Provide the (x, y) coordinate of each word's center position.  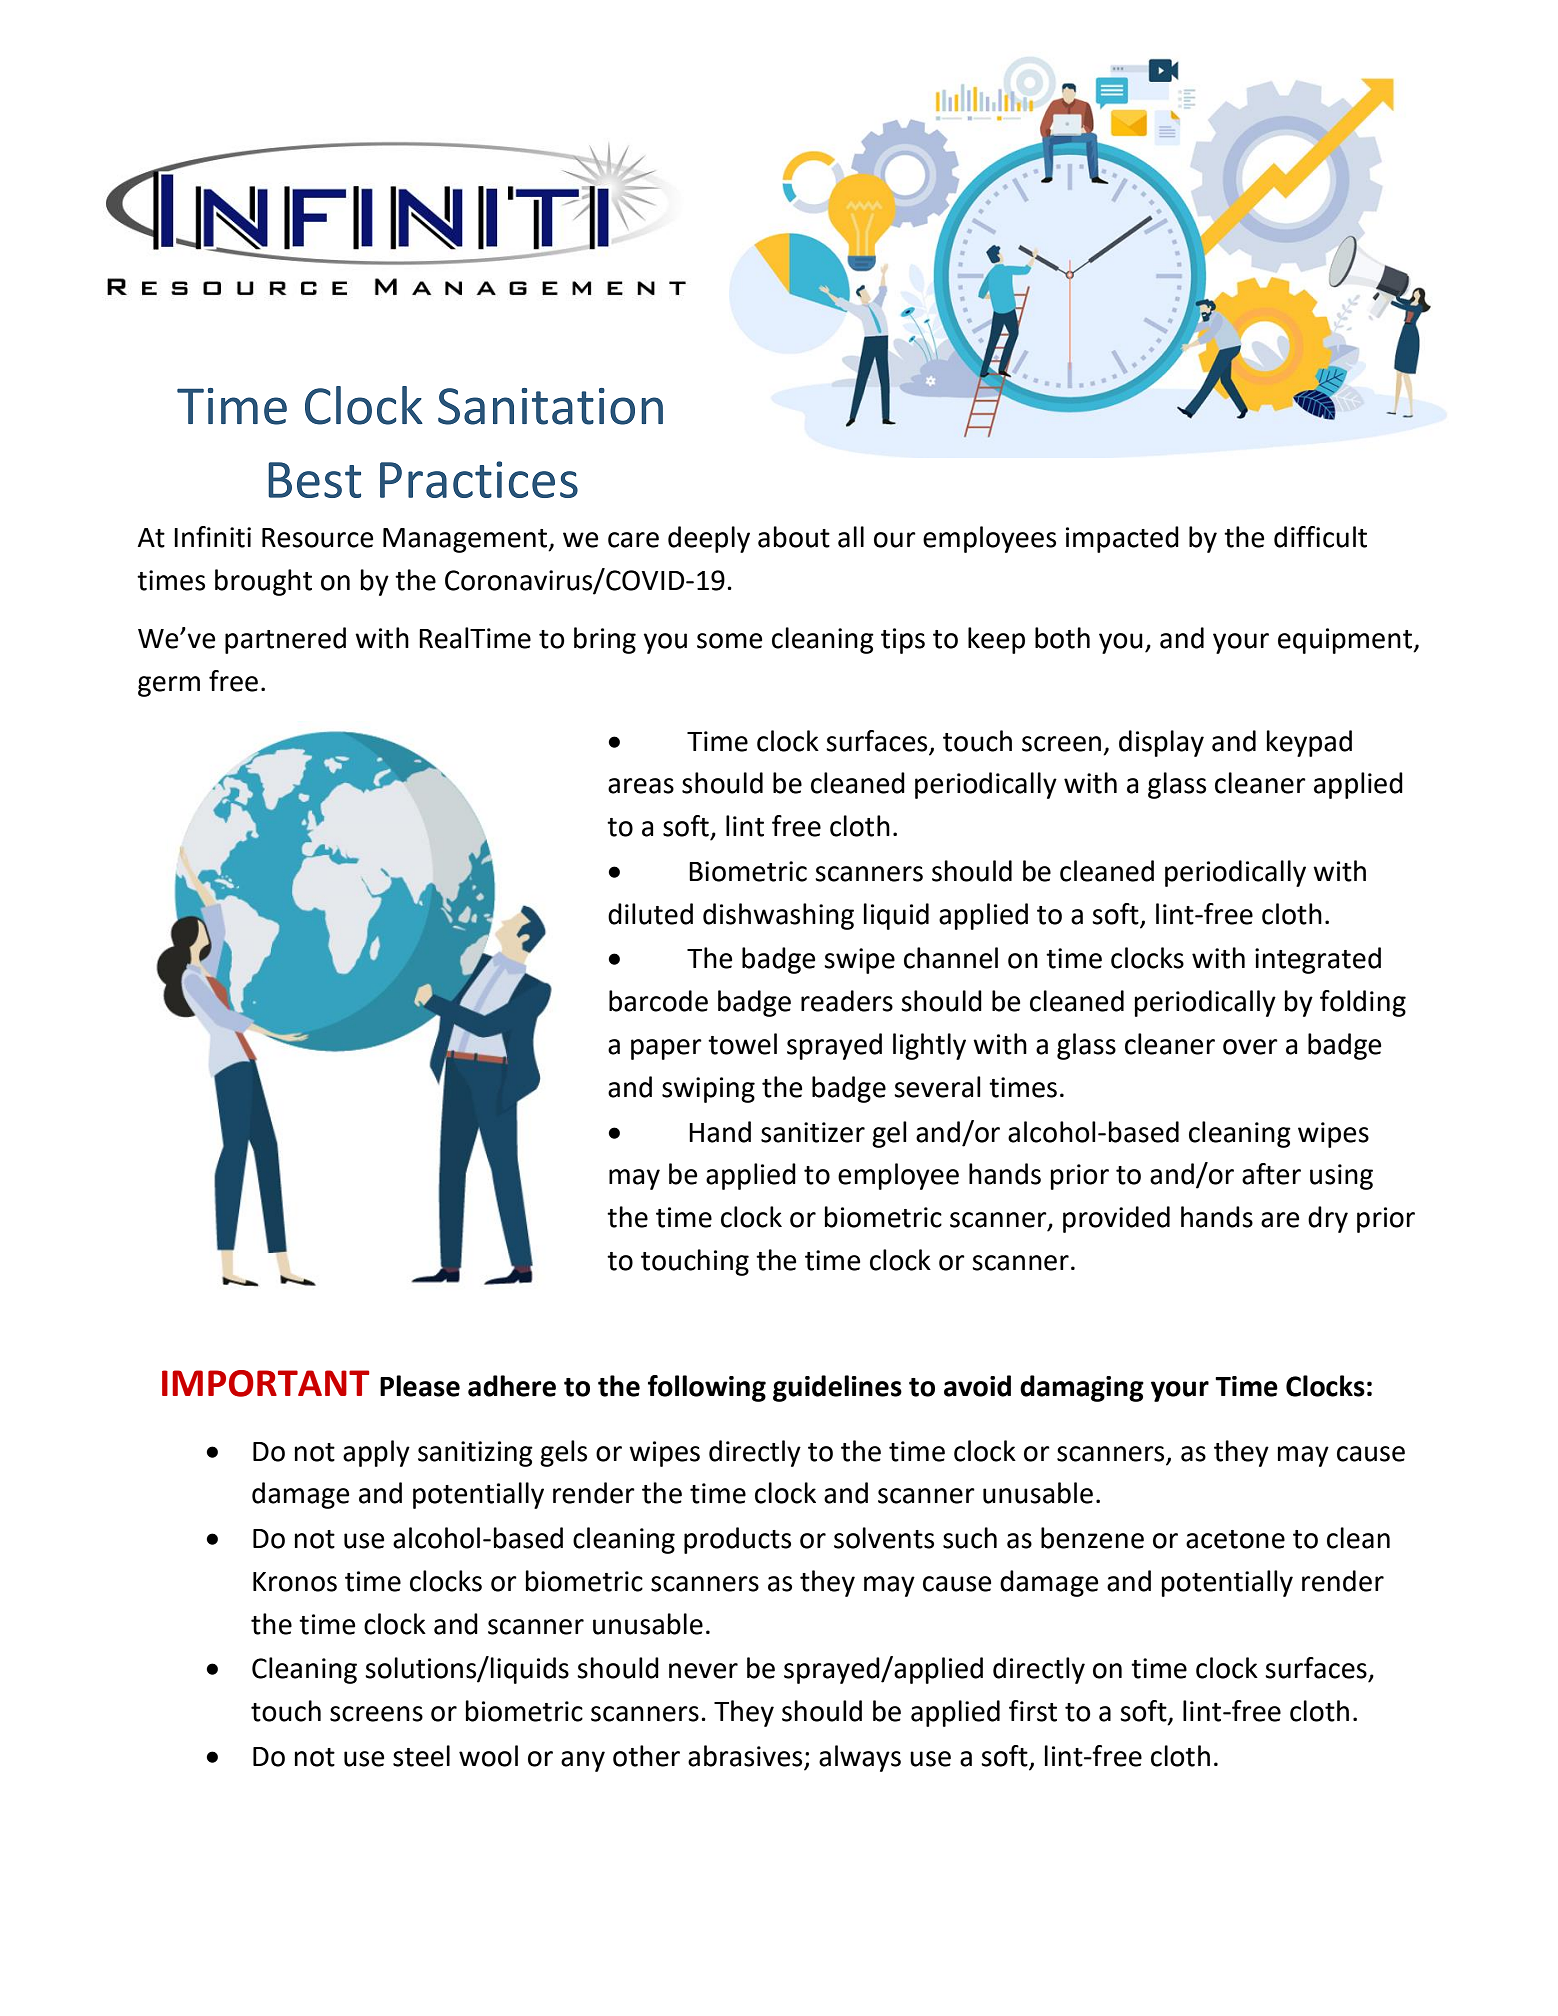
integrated (1318, 960)
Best (314, 480)
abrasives (745, 1756)
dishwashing (778, 916)
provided (1116, 1219)
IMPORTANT (266, 1383)
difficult (1320, 537)
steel (421, 1756)
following (707, 1388)
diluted (650, 914)
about (794, 537)
